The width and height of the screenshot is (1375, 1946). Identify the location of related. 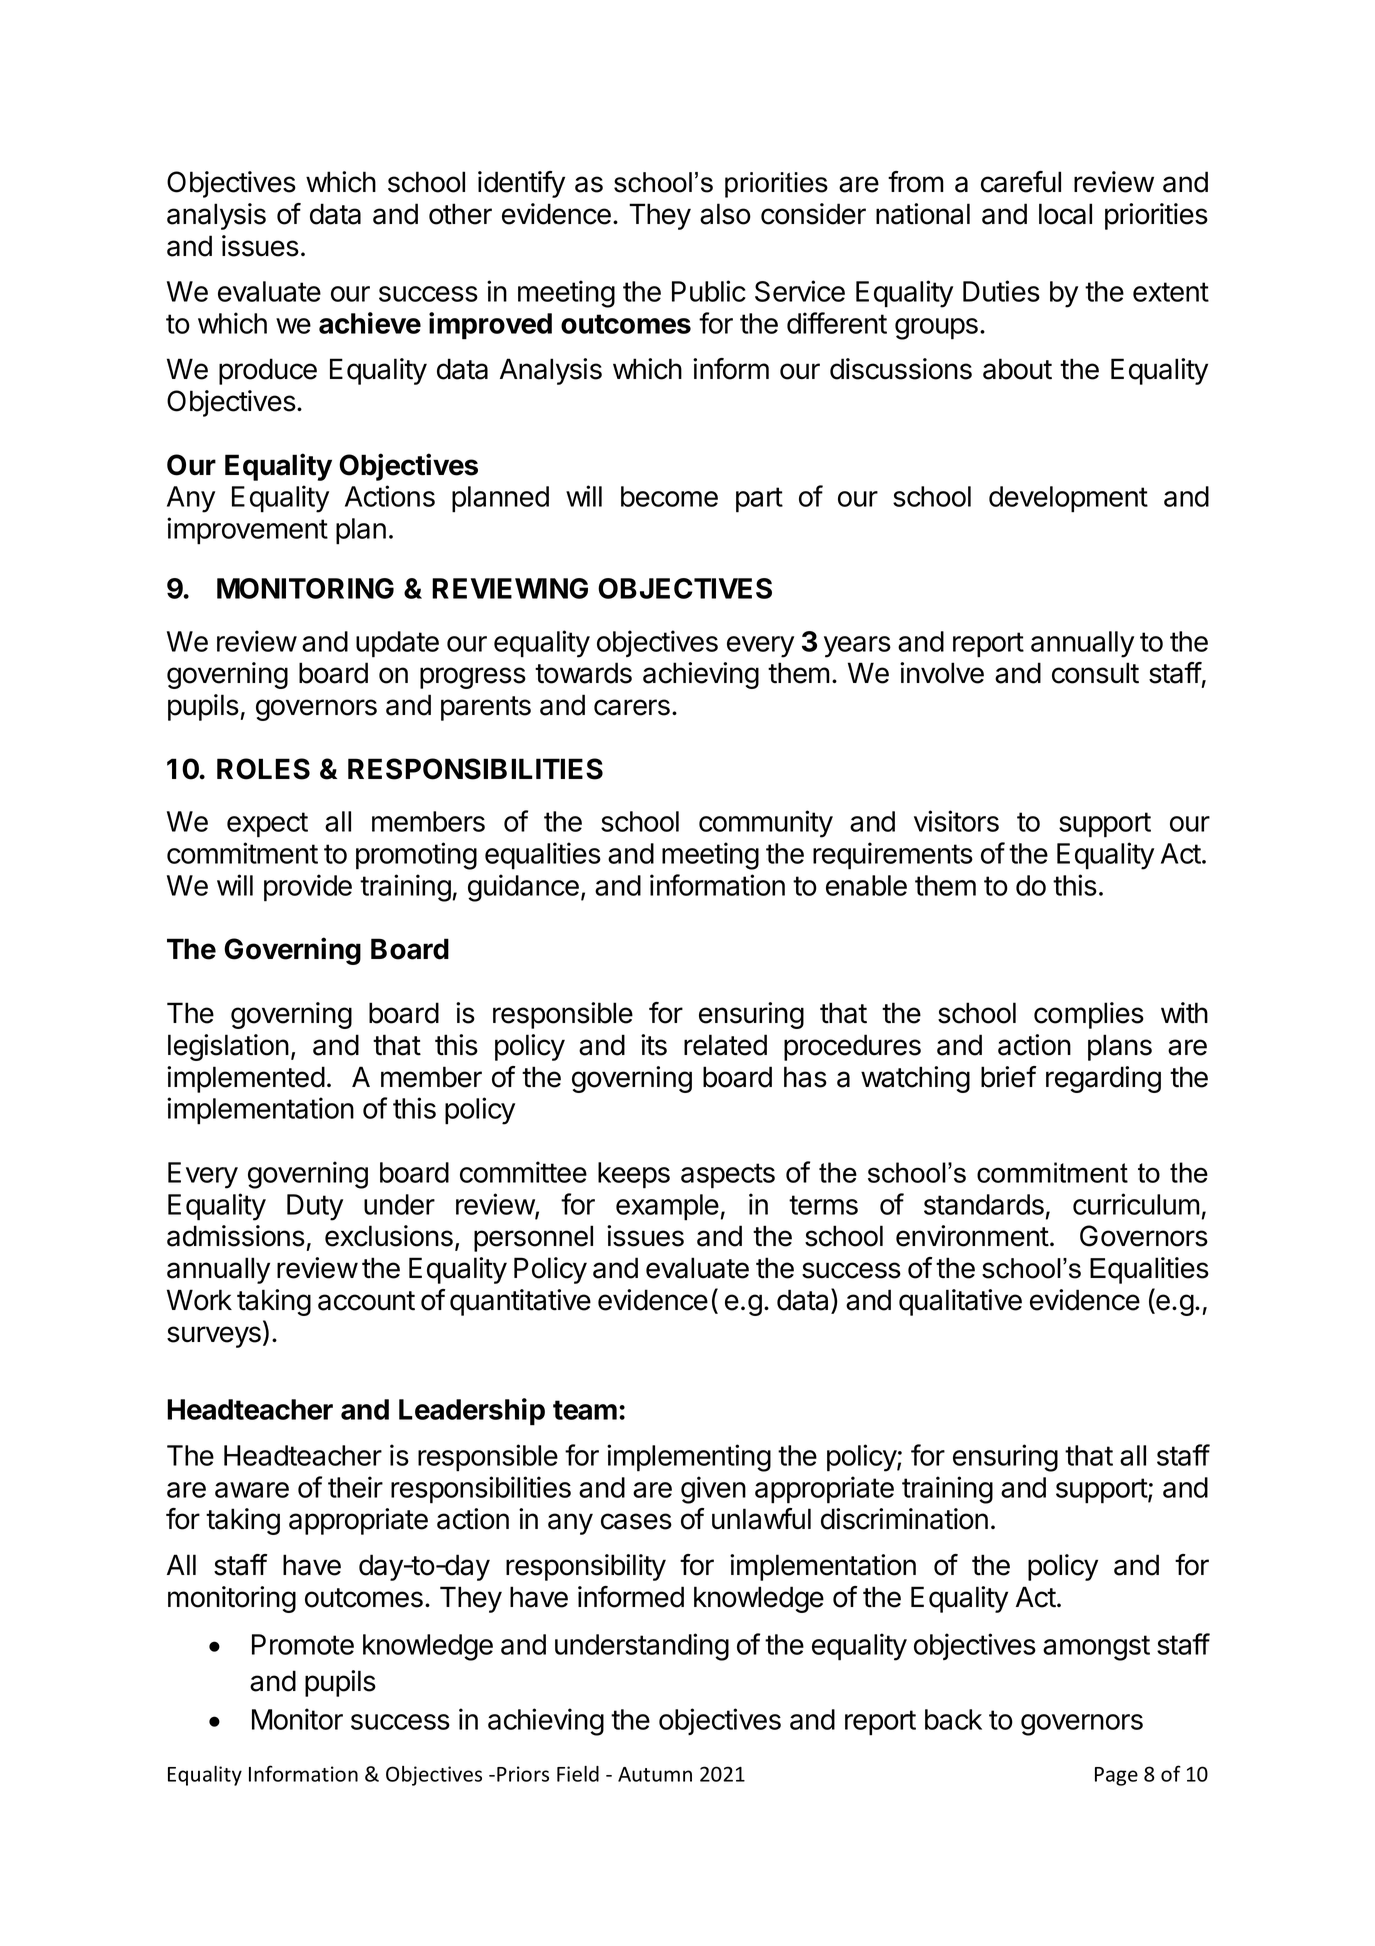
(725, 1045).
